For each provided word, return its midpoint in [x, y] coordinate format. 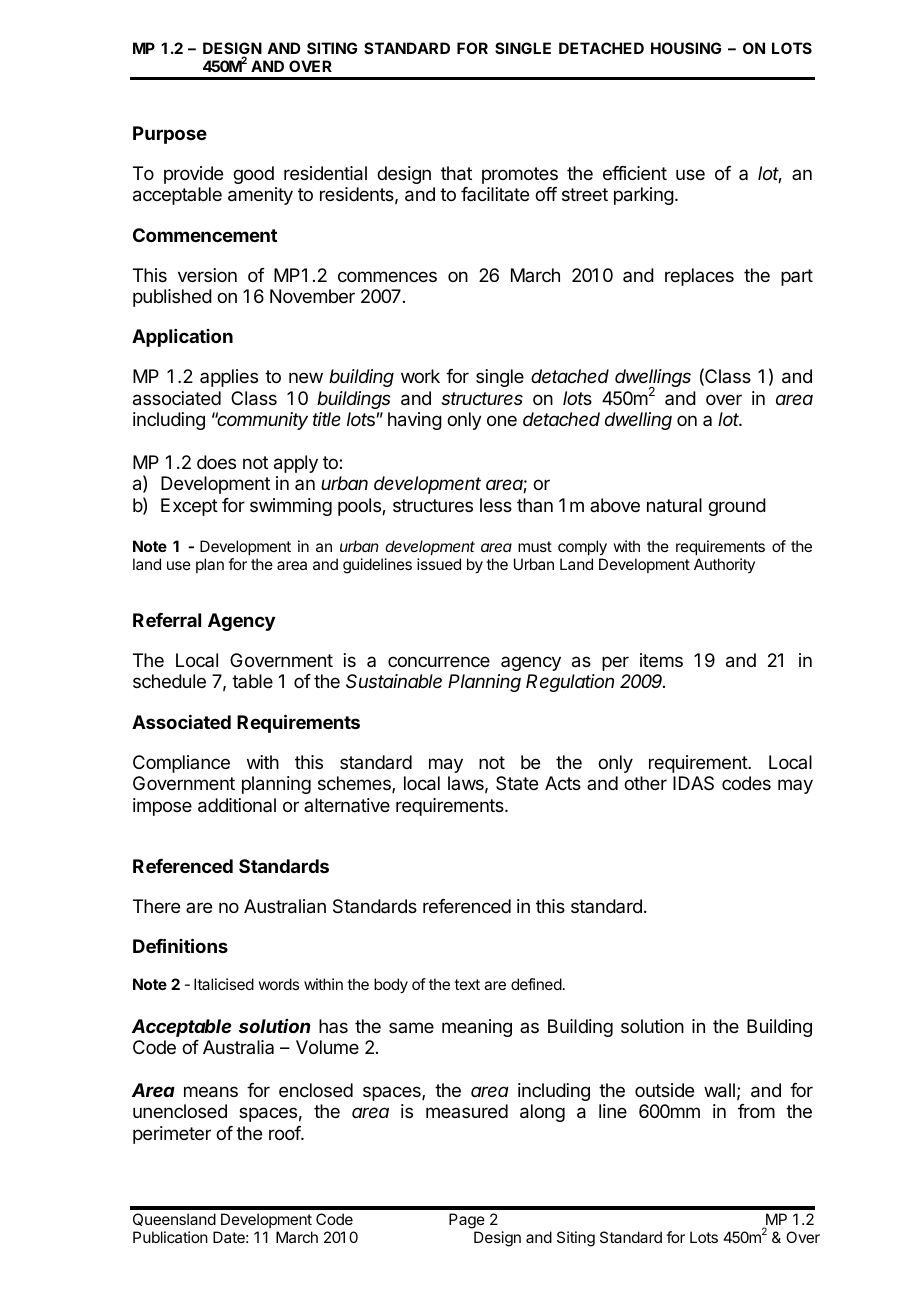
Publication [170, 1237]
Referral [167, 620]
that [456, 173]
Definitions [180, 945]
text [467, 984]
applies [229, 378]
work [420, 376]
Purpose [170, 135]
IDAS [693, 783]
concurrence [439, 661]
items [661, 660]
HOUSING [686, 48]
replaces [699, 277]
